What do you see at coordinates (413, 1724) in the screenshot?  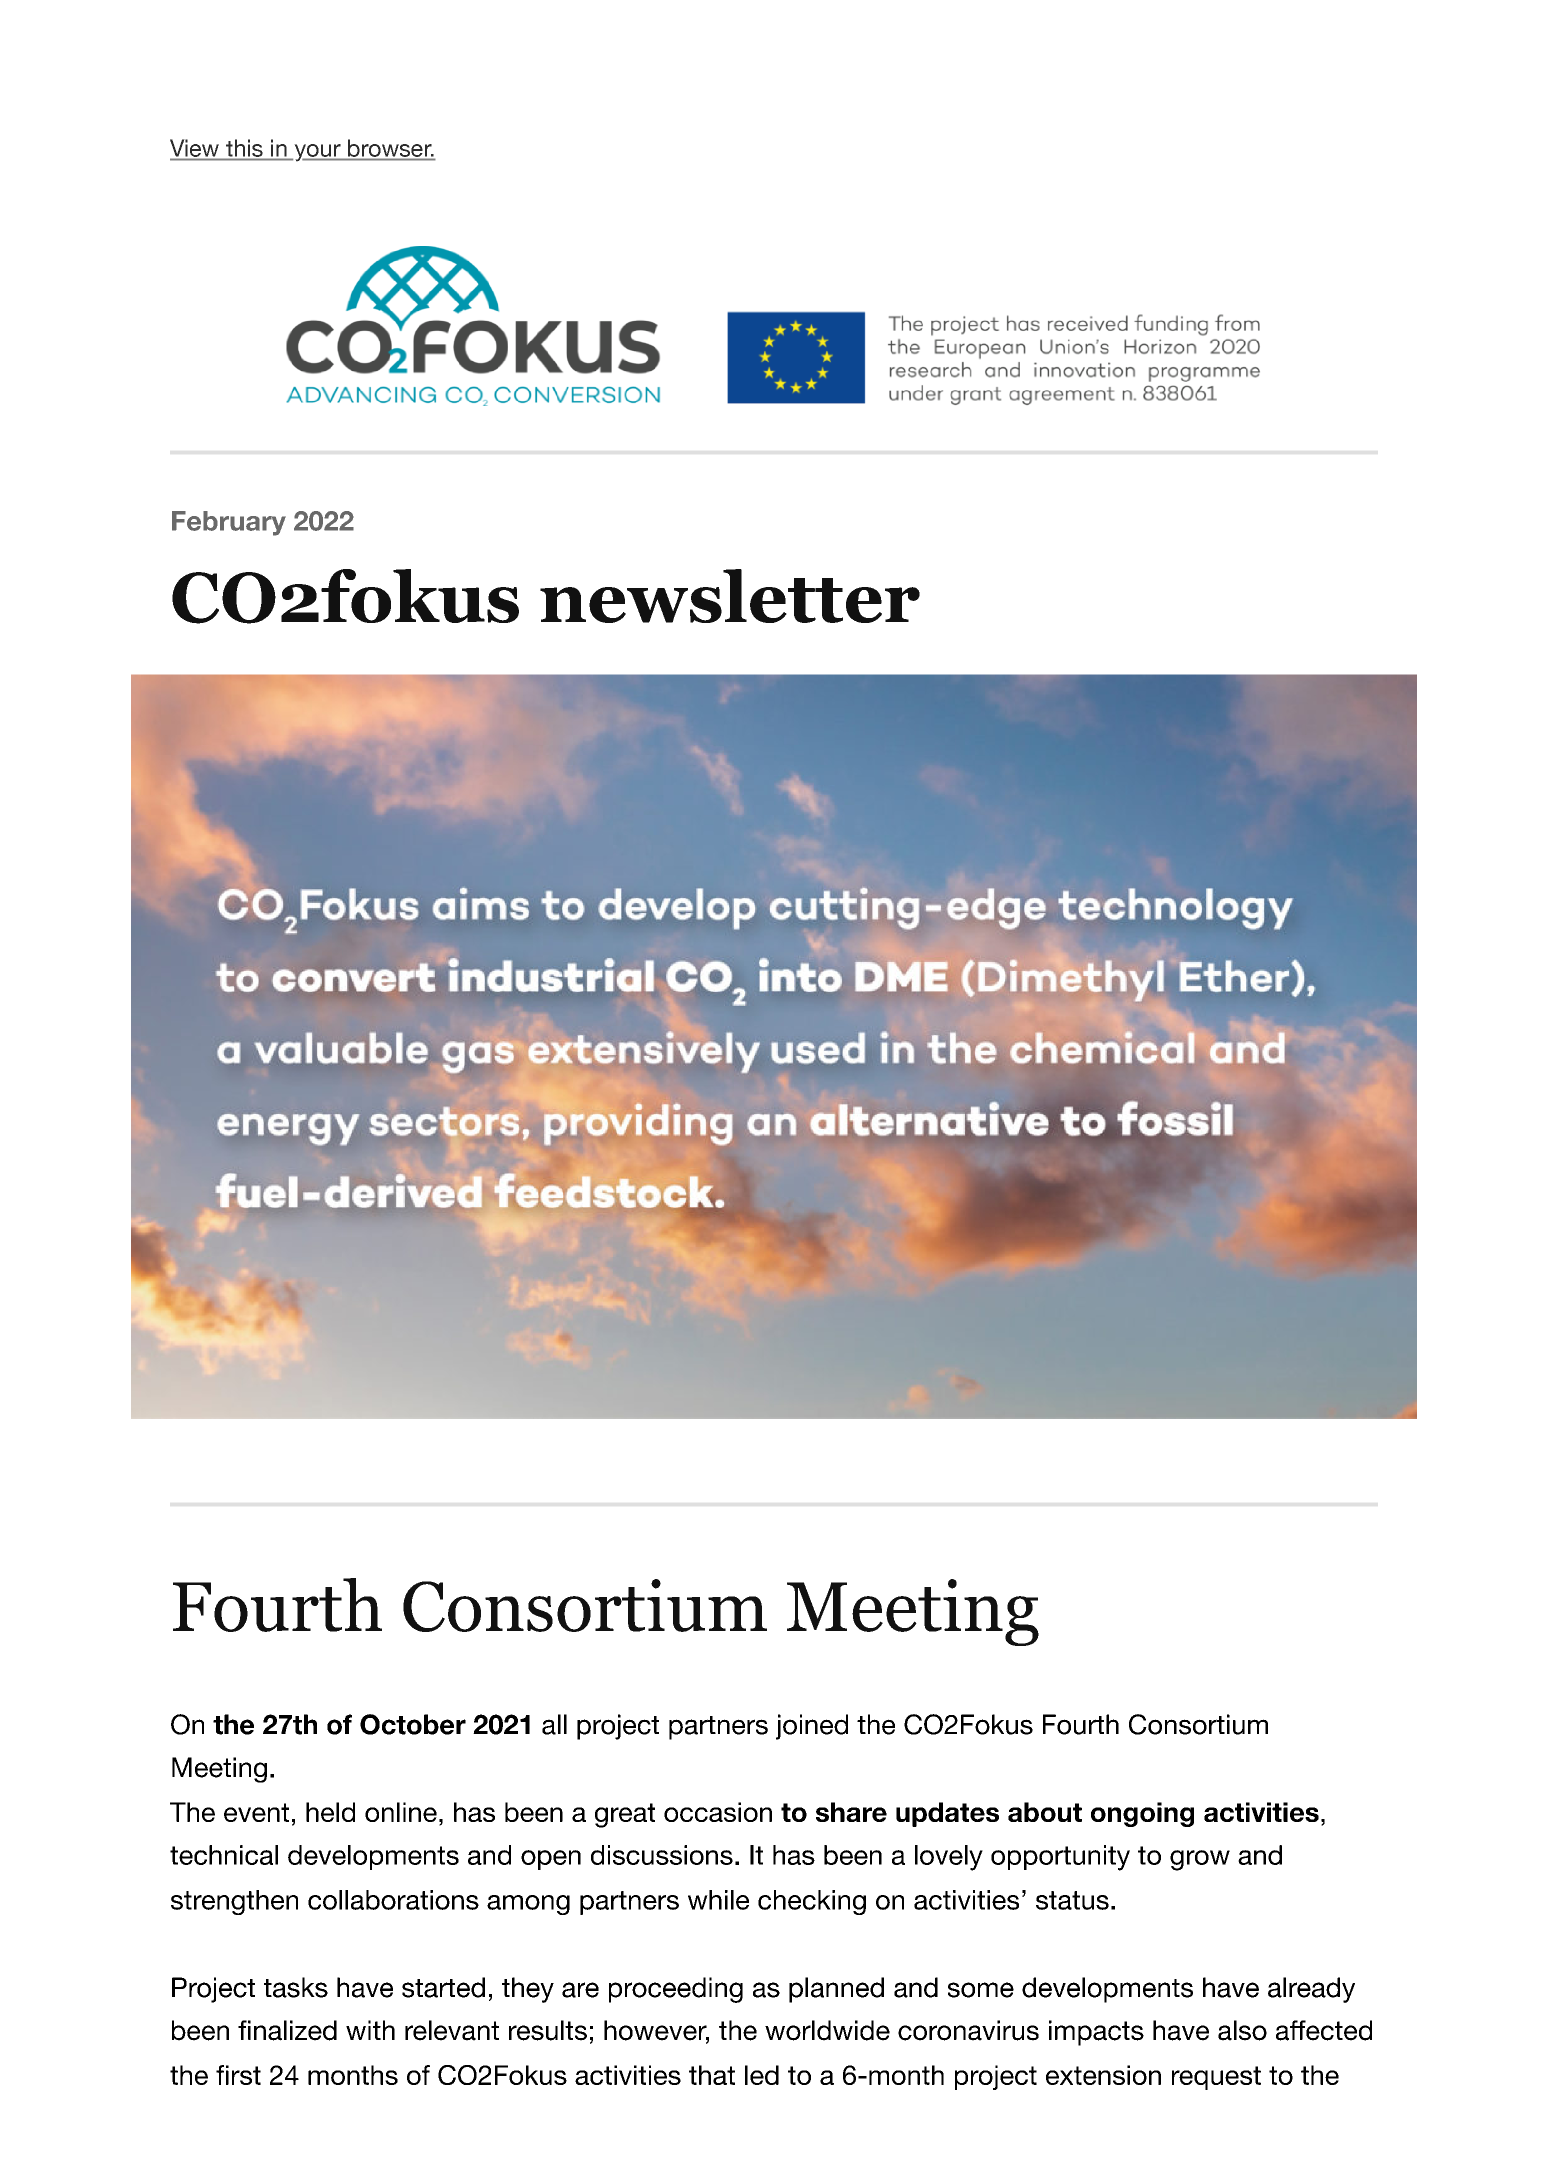 I see `October` at bounding box center [413, 1724].
